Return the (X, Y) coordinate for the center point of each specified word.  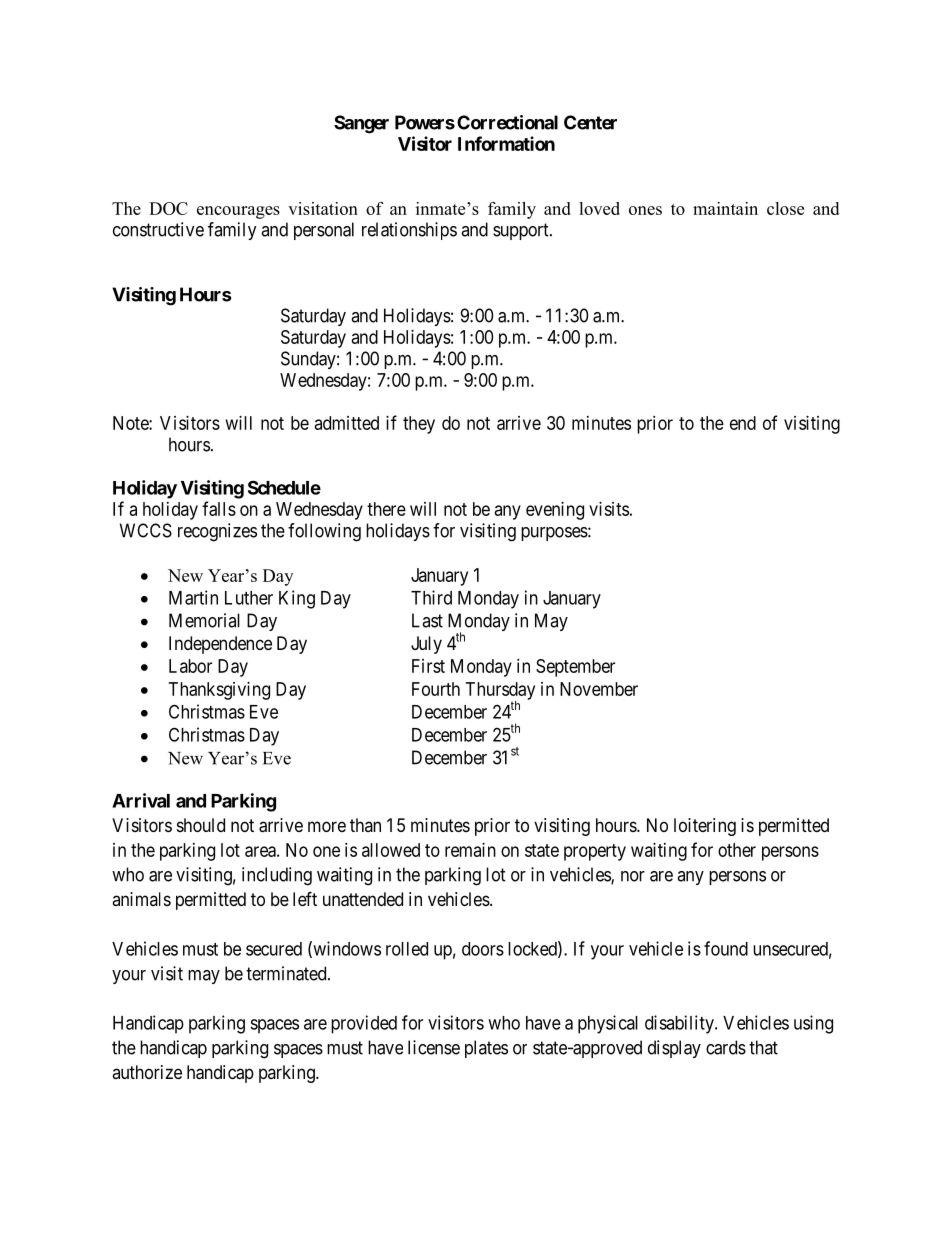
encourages (238, 212)
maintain (725, 208)
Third (431, 597)
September (575, 668)
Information (506, 143)
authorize (147, 1072)
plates (486, 1049)
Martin (193, 597)
